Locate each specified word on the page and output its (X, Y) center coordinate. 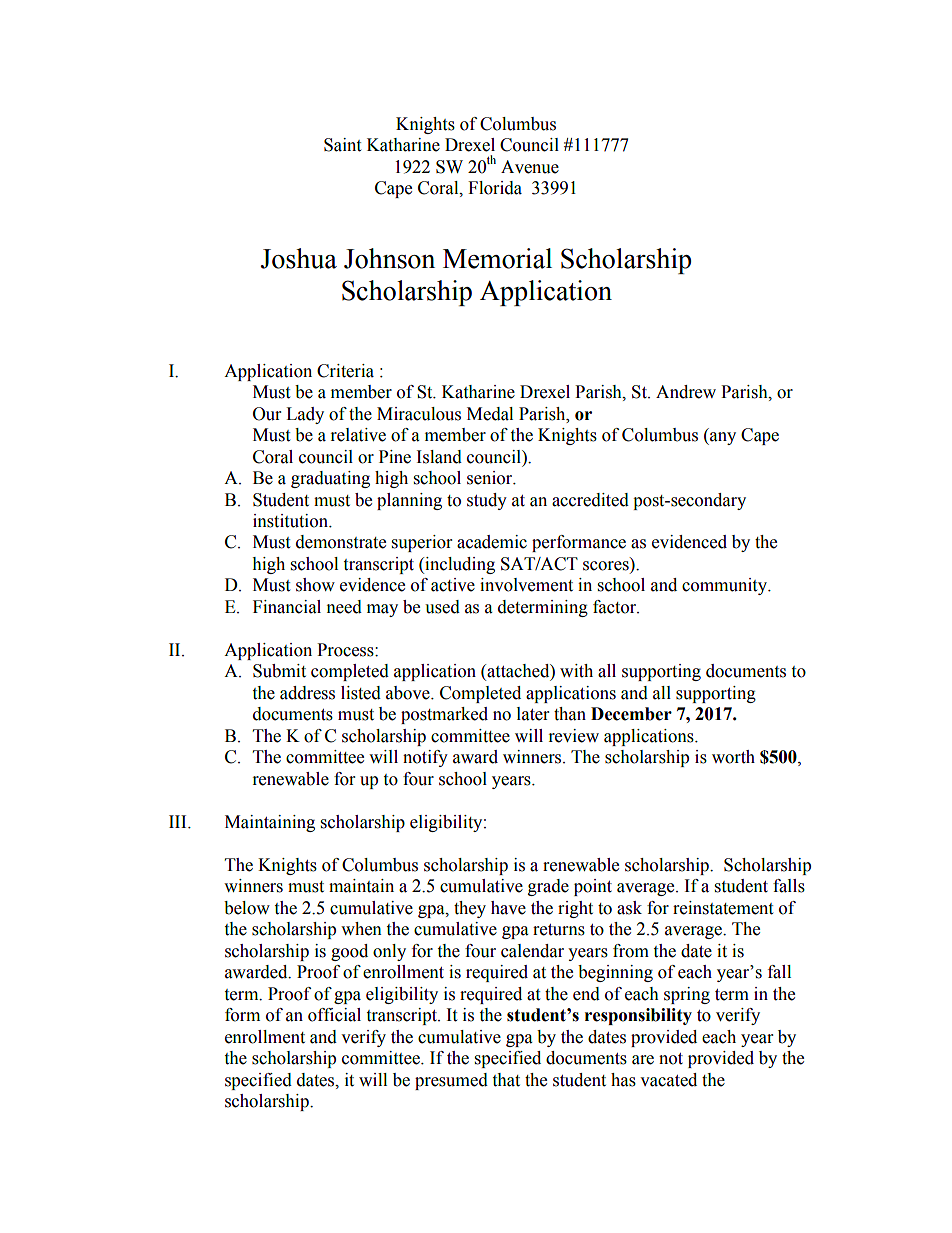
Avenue (530, 167)
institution (291, 521)
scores (607, 567)
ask (629, 908)
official (334, 1015)
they (470, 909)
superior (422, 543)
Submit (279, 671)
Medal (490, 414)
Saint (342, 145)
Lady (305, 415)
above (409, 693)
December (631, 714)
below (247, 908)
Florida (495, 188)
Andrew (686, 392)
